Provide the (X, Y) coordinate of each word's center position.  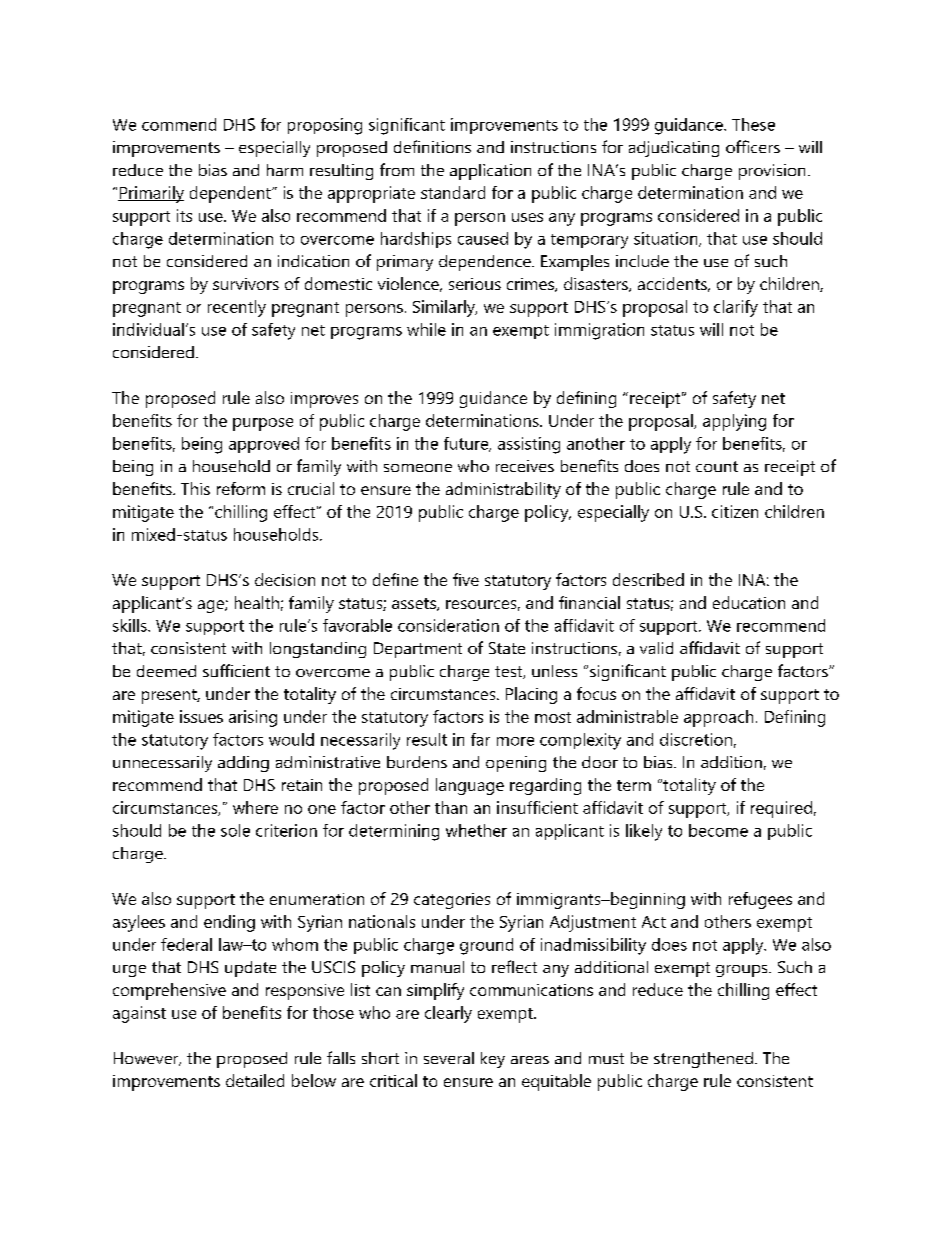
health (257, 602)
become (718, 830)
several (449, 1058)
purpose (263, 424)
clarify (736, 308)
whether (476, 830)
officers (753, 146)
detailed (255, 1080)
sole (235, 830)
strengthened (703, 1060)
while (426, 329)
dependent (231, 194)
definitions (432, 146)
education (749, 602)
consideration (448, 625)
